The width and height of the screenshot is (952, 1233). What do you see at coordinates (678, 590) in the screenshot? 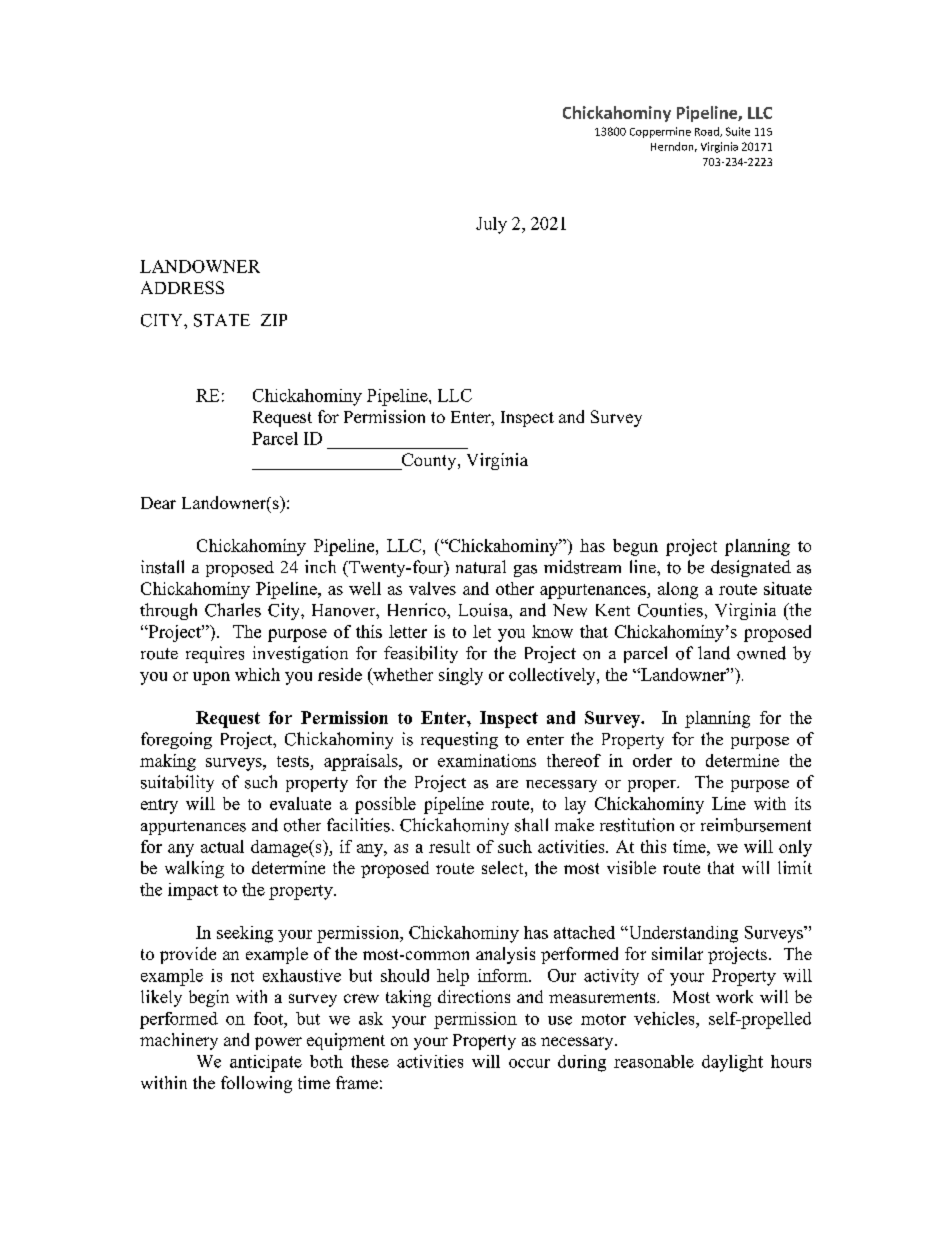
I see `along` at bounding box center [678, 590].
